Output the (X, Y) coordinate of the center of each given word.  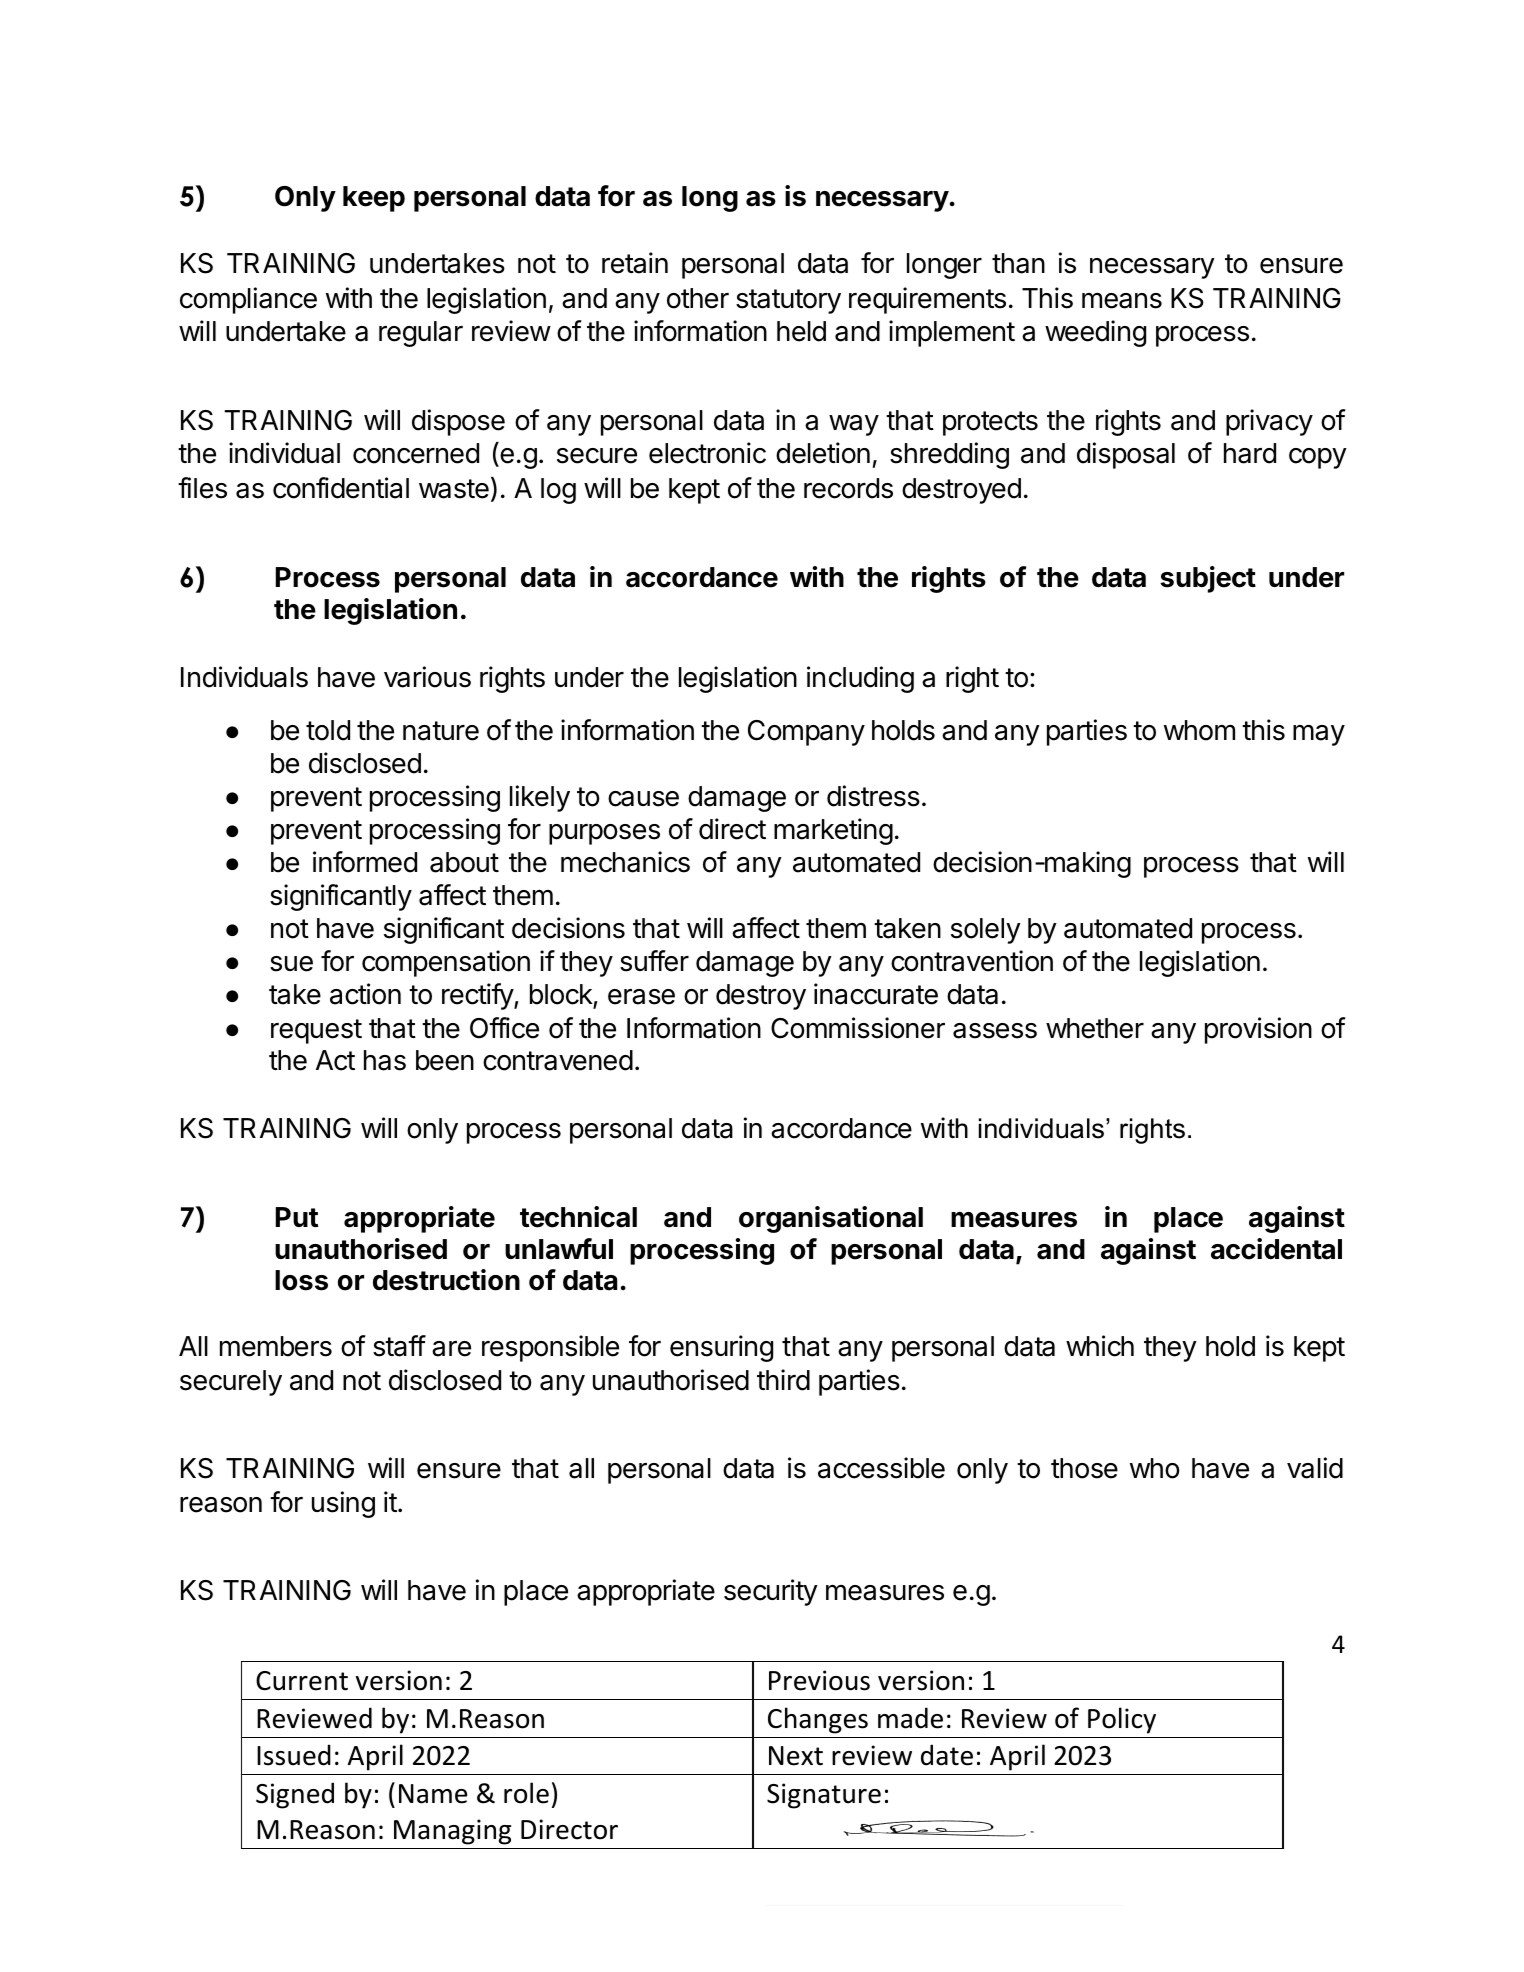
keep (374, 199)
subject (1208, 579)
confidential (341, 488)
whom (1199, 730)
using (343, 1504)
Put (297, 1217)
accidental (1276, 1249)
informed (365, 862)
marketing (833, 831)
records (848, 488)
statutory (788, 301)
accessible (881, 1468)
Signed (295, 1795)
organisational (831, 1219)
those (1084, 1468)
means (1122, 301)
